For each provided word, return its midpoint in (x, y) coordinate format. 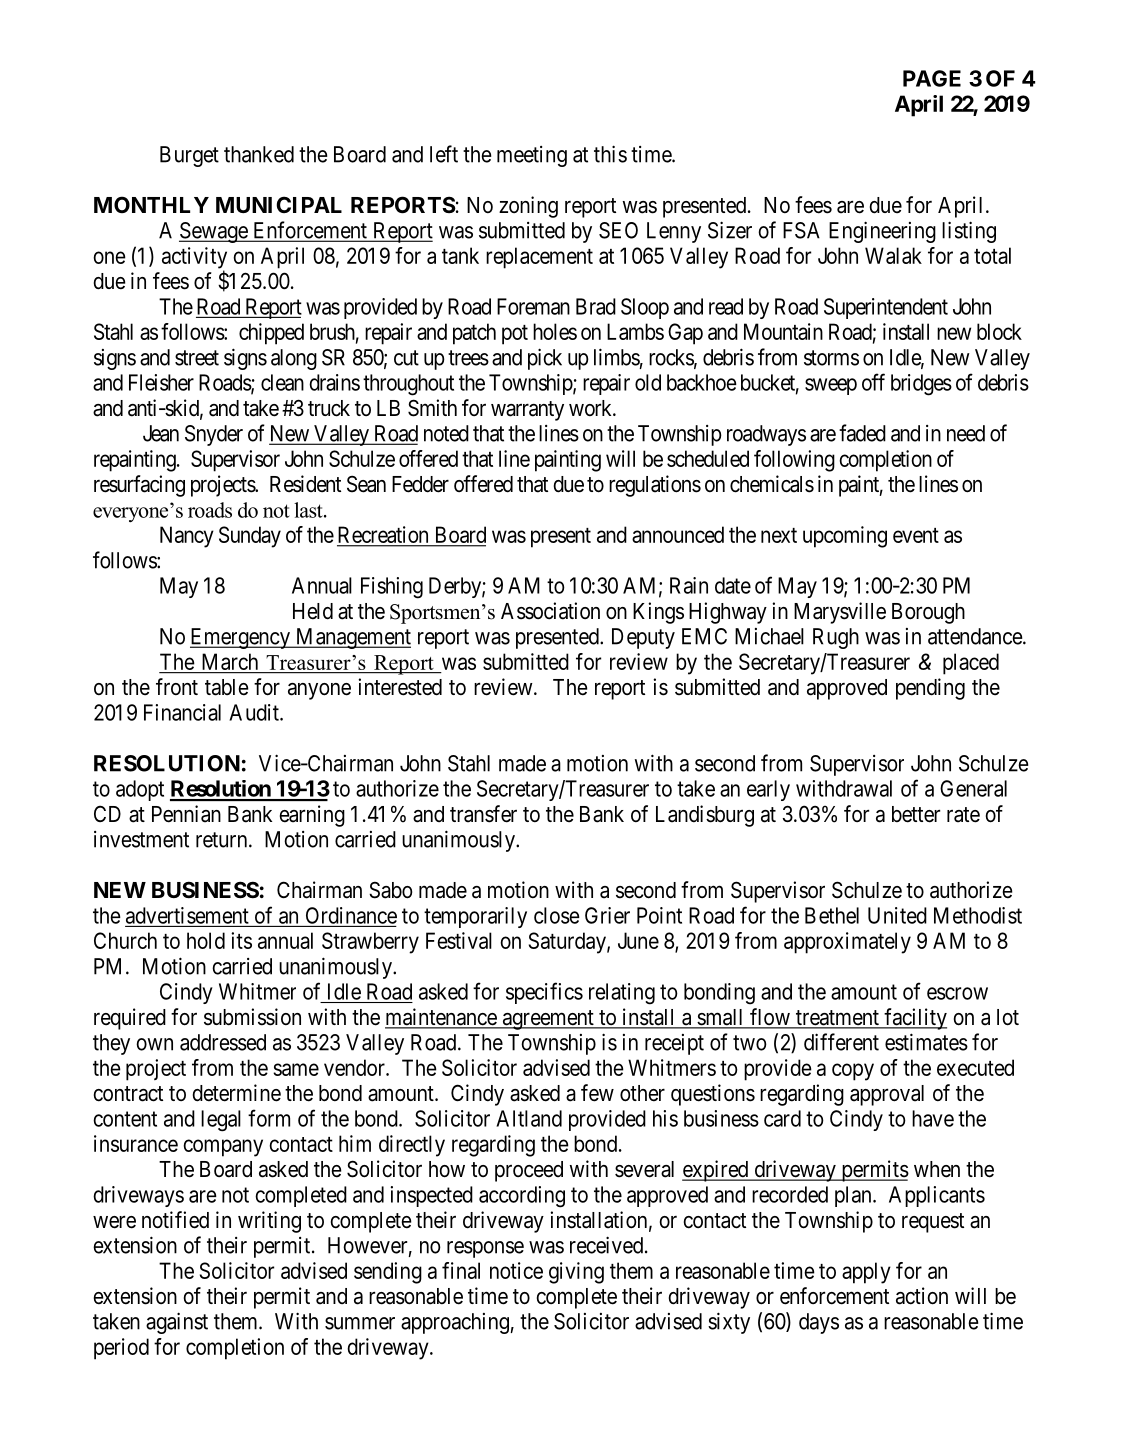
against (177, 1323)
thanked (259, 154)
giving (576, 1273)
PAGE (932, 78)
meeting (532, 156)
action (922, 1296)
